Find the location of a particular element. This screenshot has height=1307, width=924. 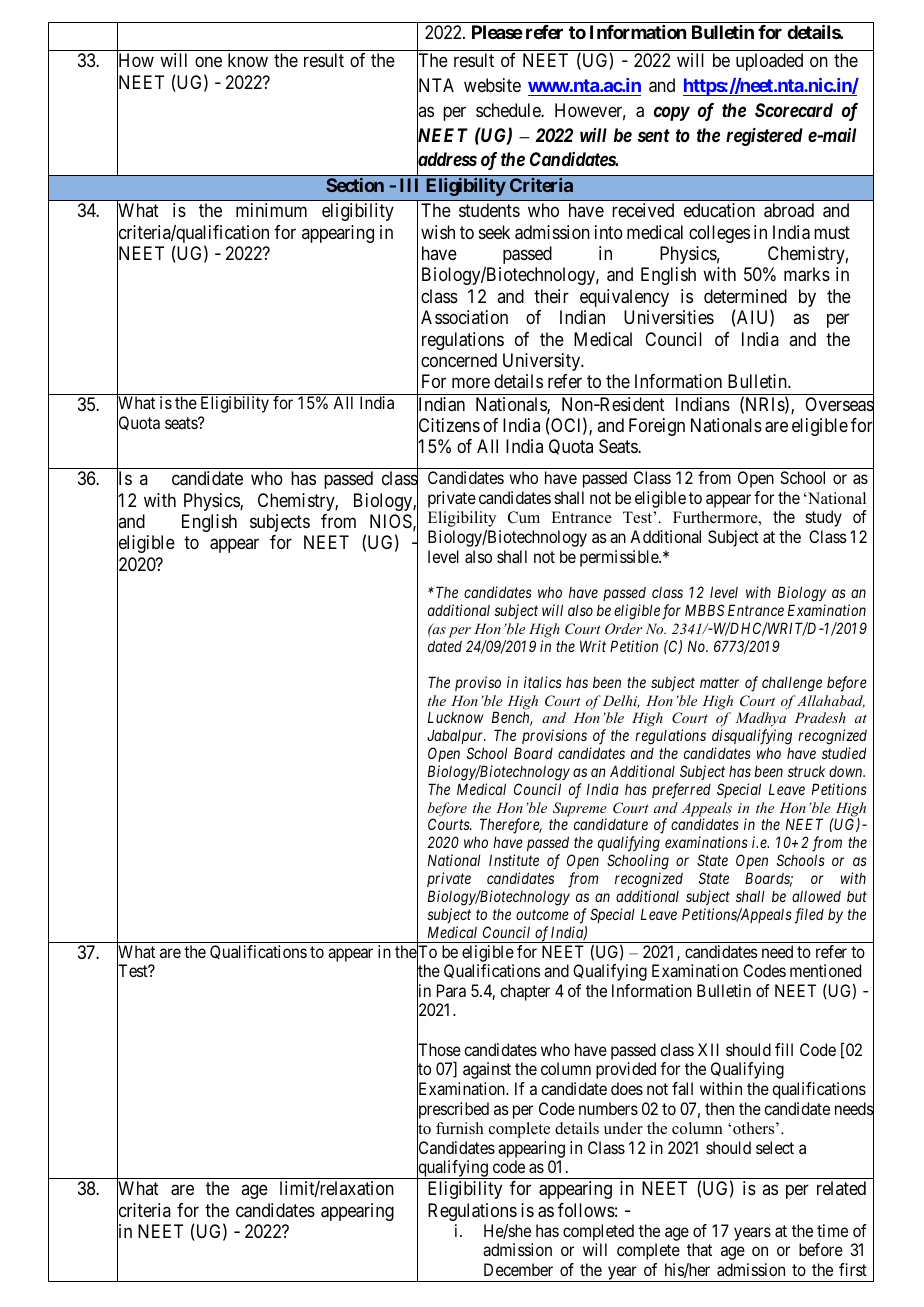

Cum is located at coordinates (524, 517).
